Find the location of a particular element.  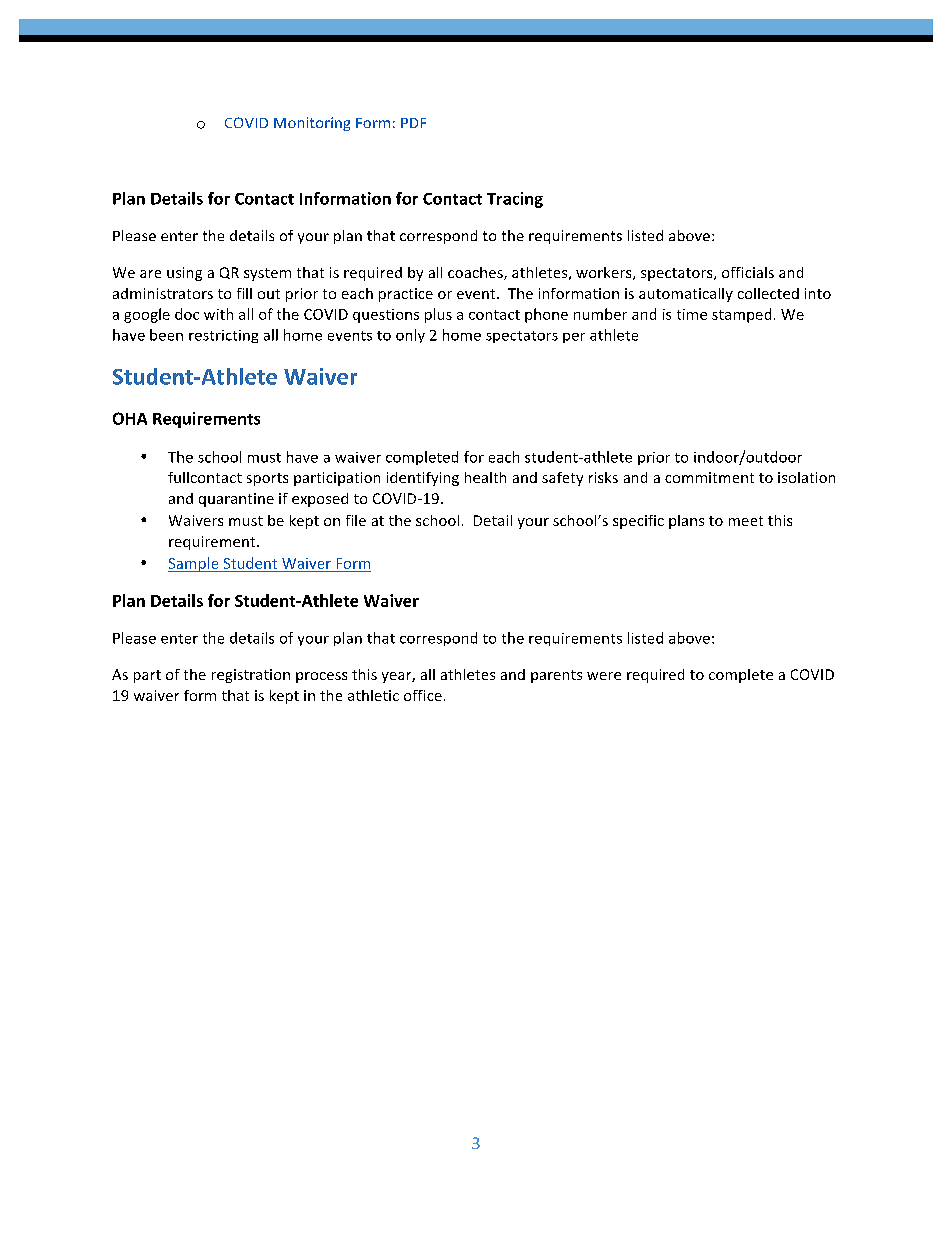

registration is located at coordinates (251, 676).
